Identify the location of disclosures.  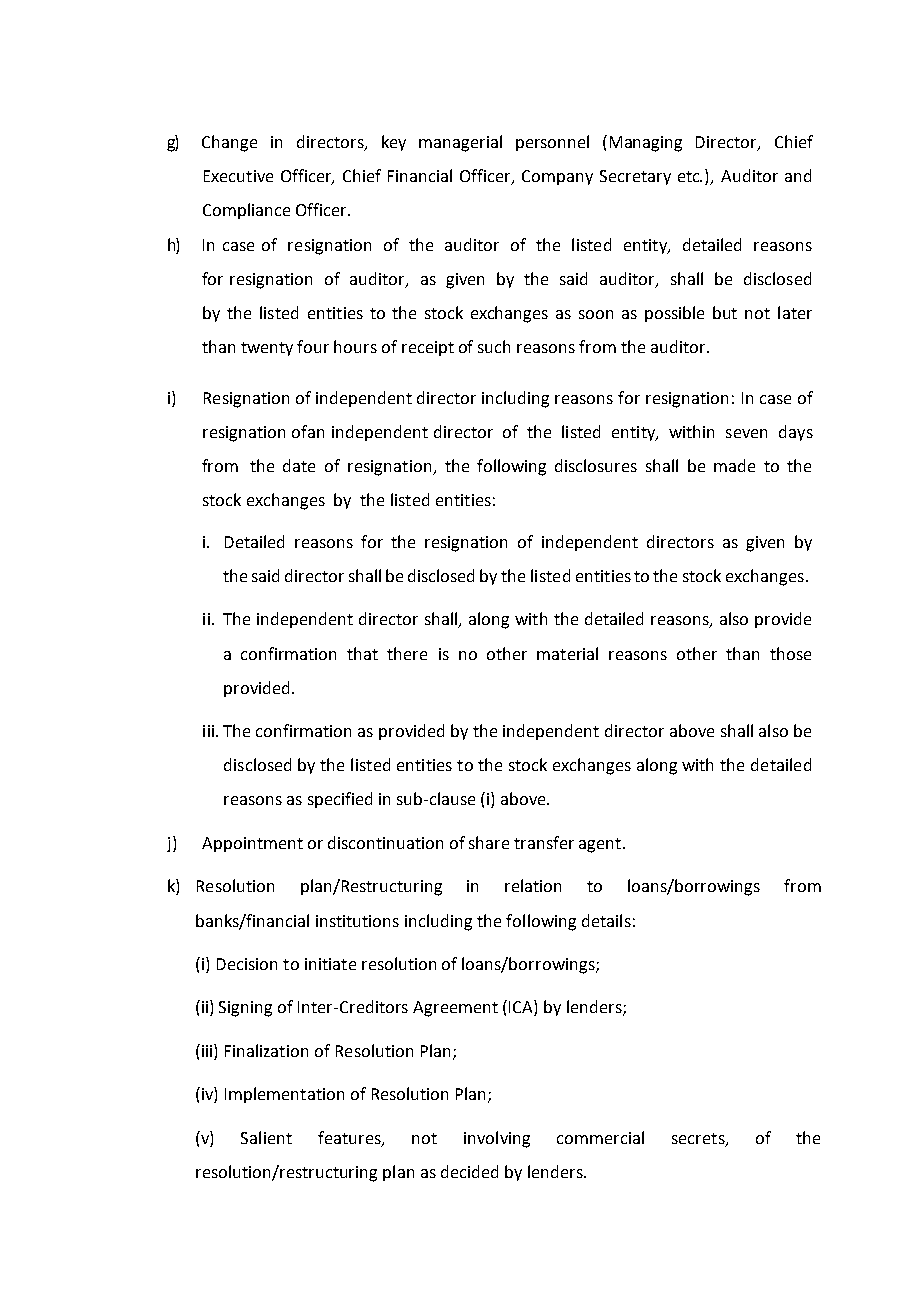
(596, 465).
